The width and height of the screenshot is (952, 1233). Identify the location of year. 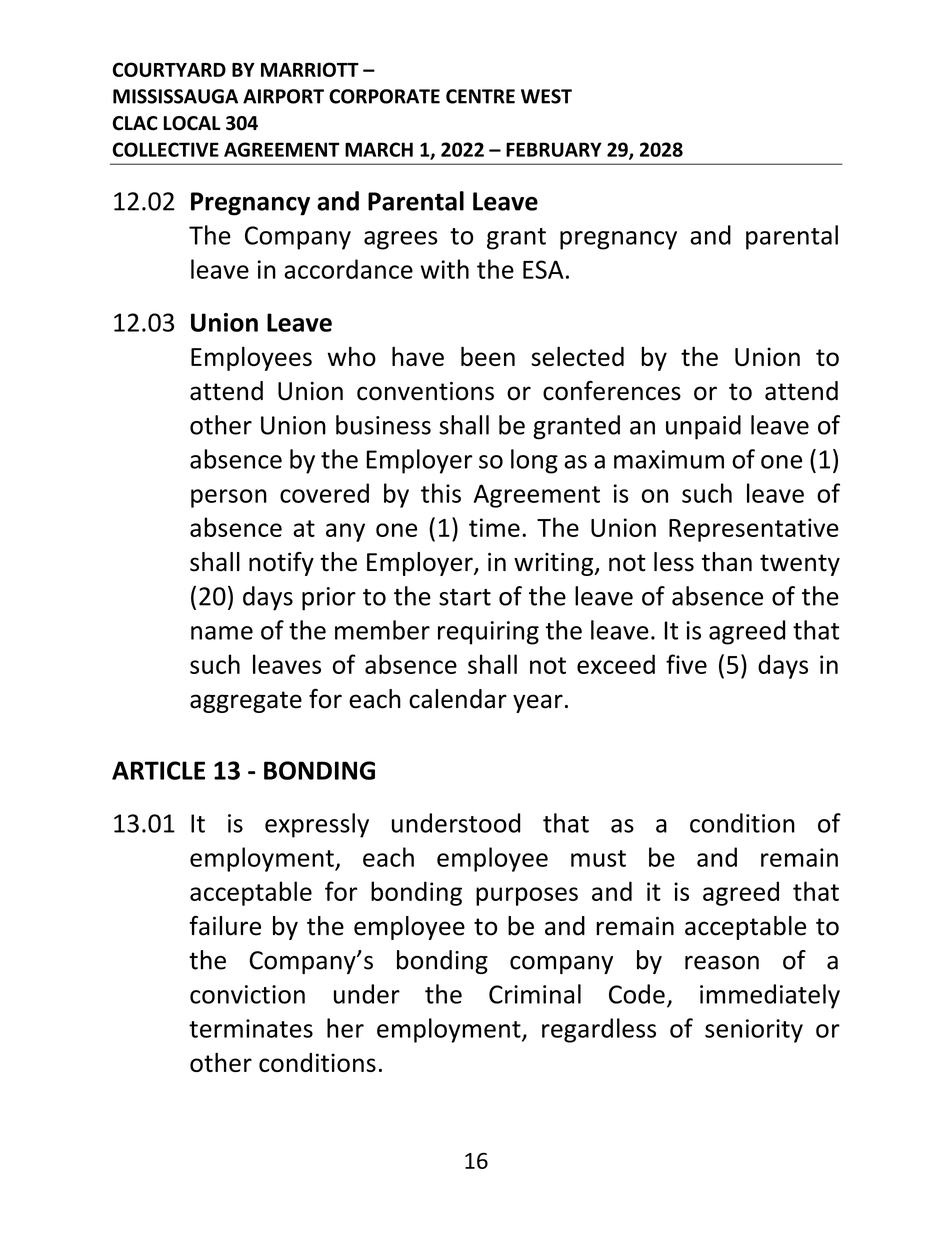
(538, 703).
